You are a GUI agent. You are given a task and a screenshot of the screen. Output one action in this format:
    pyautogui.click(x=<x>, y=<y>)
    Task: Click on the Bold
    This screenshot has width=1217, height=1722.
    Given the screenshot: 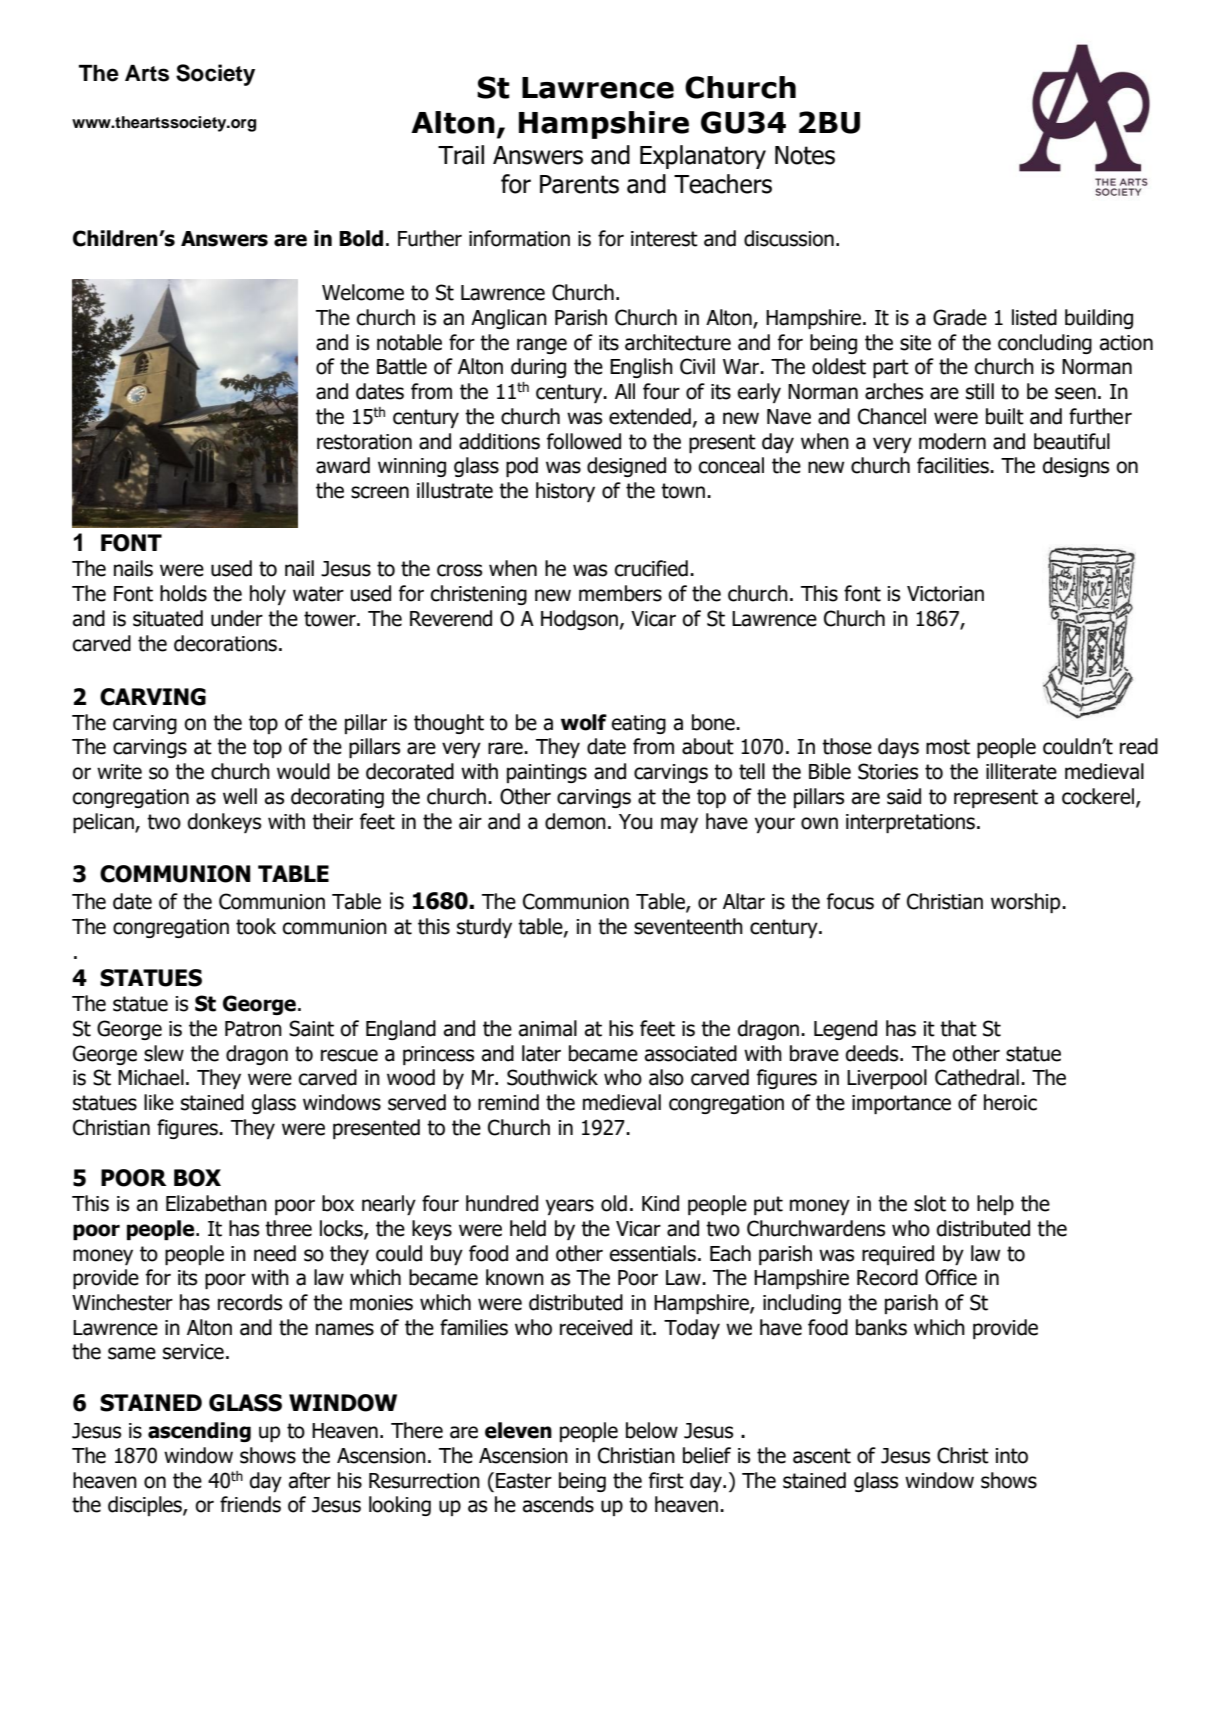 What is the action you would take?
    pyautogui.click(x=361, y=238)
